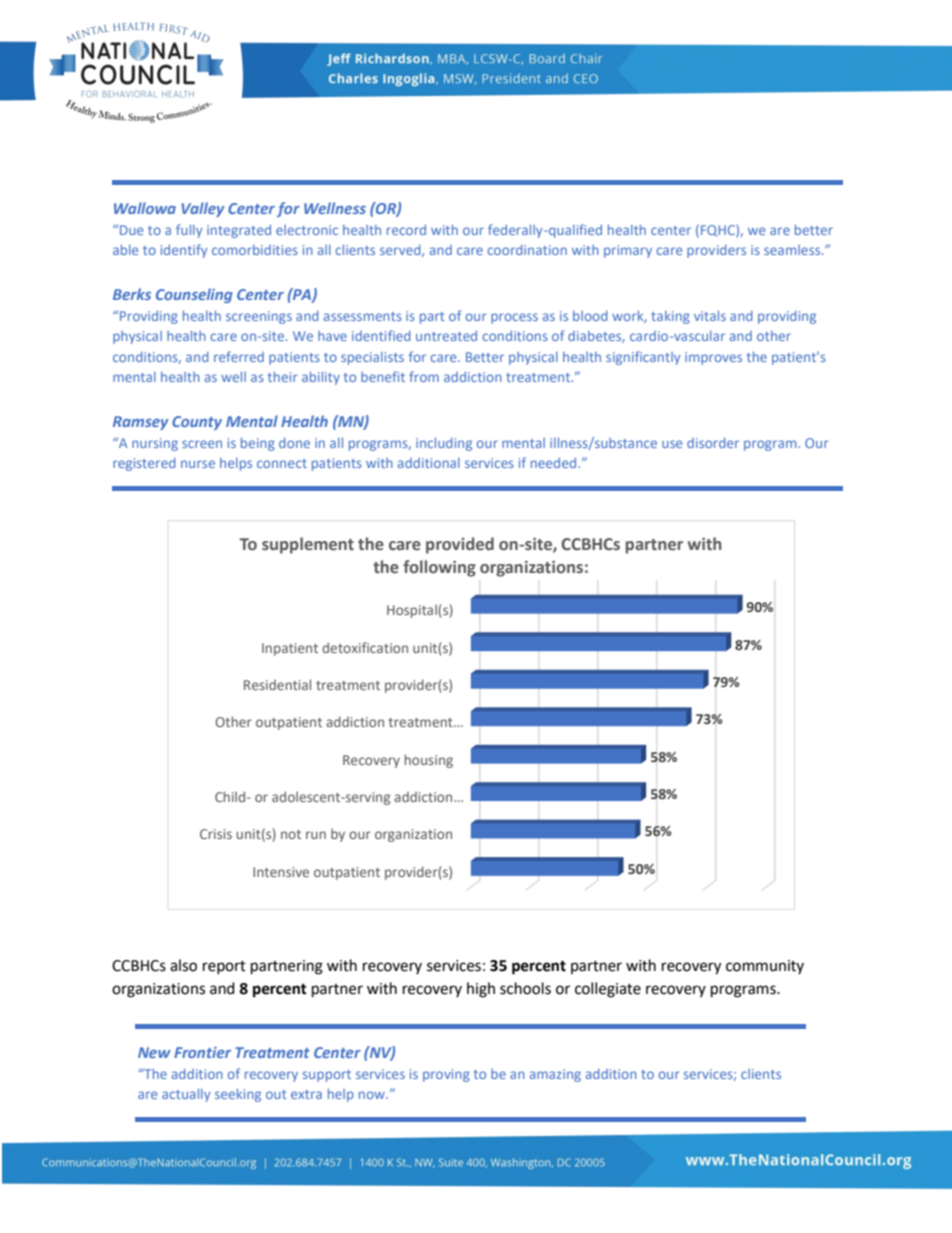 The image size is (952, 1233). I want to click on fully, so click(189, 231).
